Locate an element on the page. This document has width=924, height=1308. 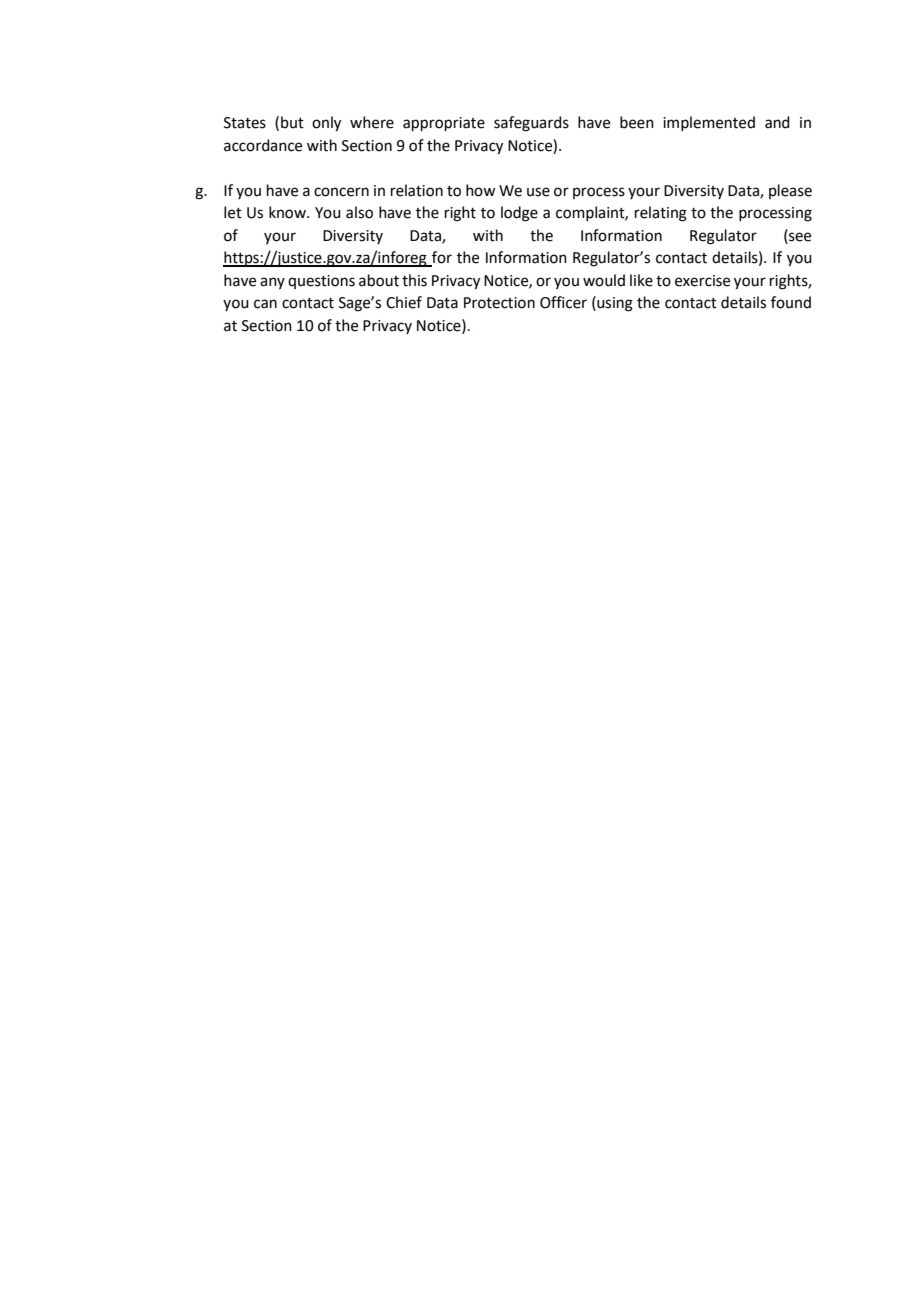
relating is located at coordinates (661, 214).
